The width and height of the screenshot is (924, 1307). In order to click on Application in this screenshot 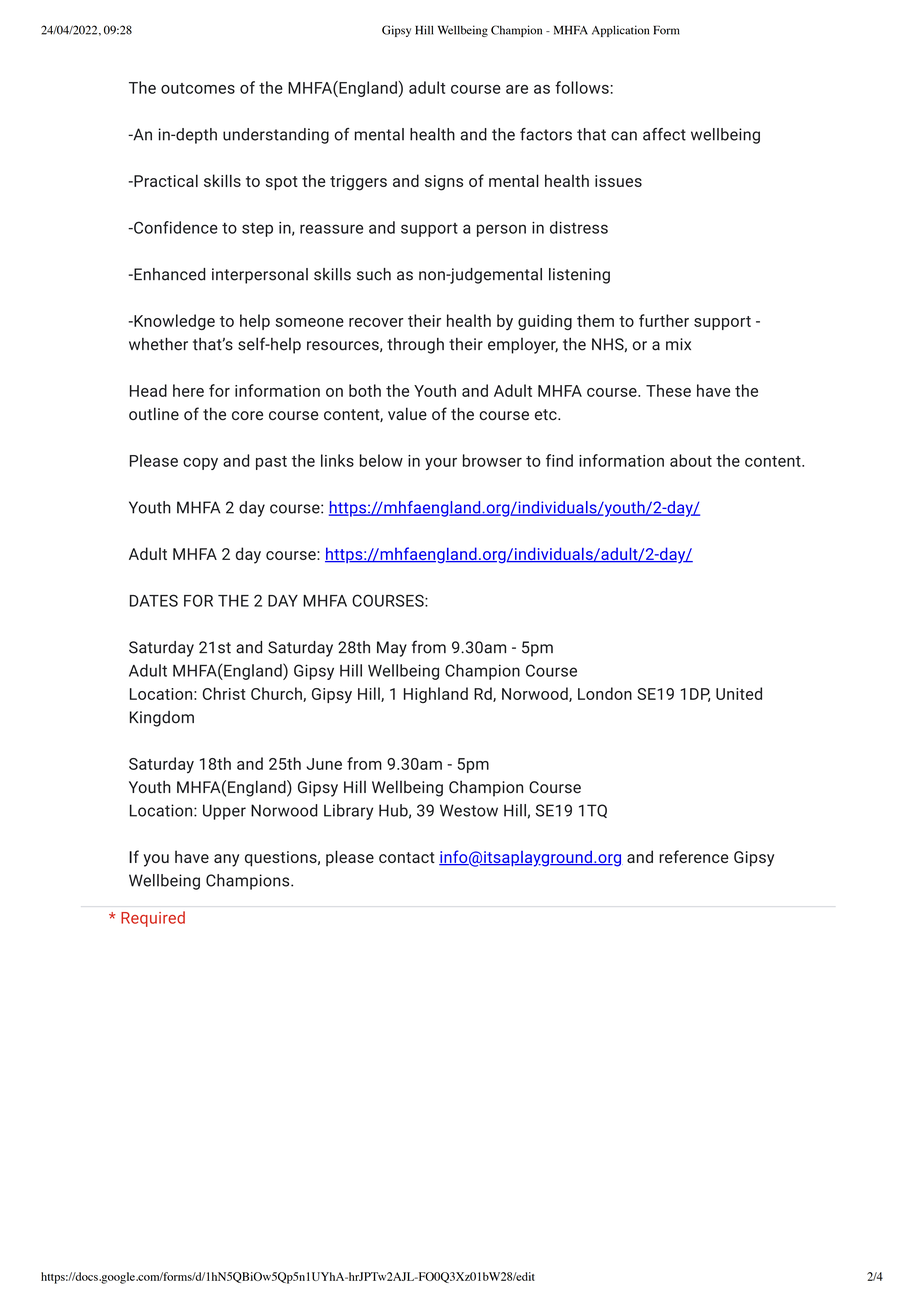, I will do `click(620, 31)`.
